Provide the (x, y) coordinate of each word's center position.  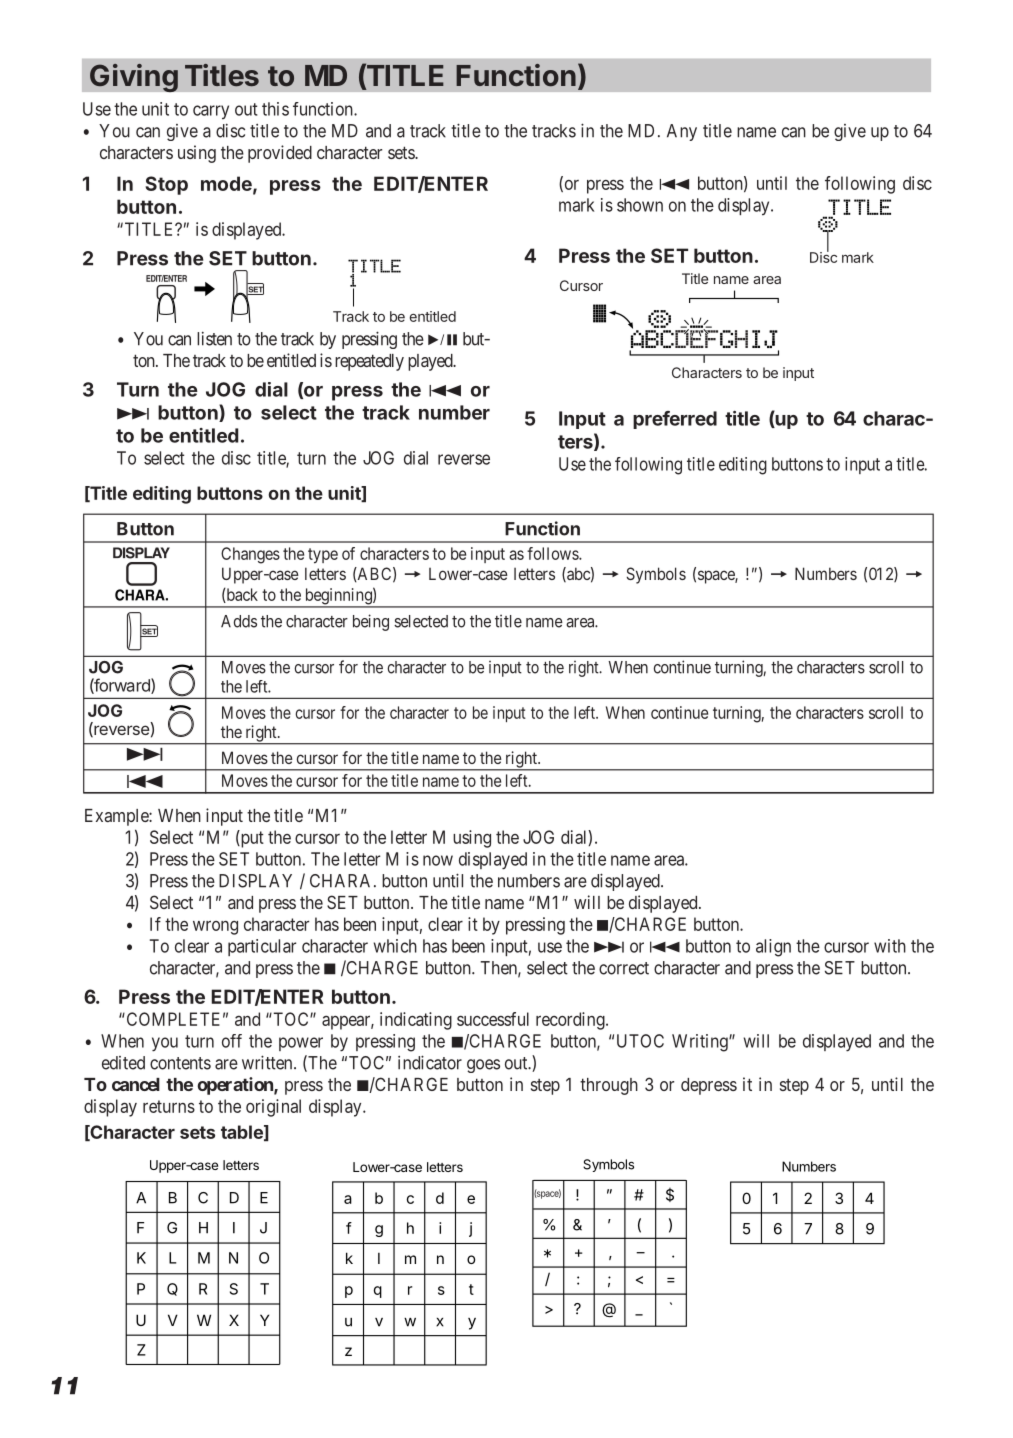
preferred (675, 420)
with (890, 946)
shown (640, 205)
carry (211, 112)
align (773, 948)
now (438, 860)
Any (682, 132)
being (371, 622)
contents (180, 1063)
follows (553, 553)
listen (214, 338)
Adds (239, 621)
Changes (250, 555)
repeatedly (369, 362)
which (395, 946)
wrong (215, 927)
